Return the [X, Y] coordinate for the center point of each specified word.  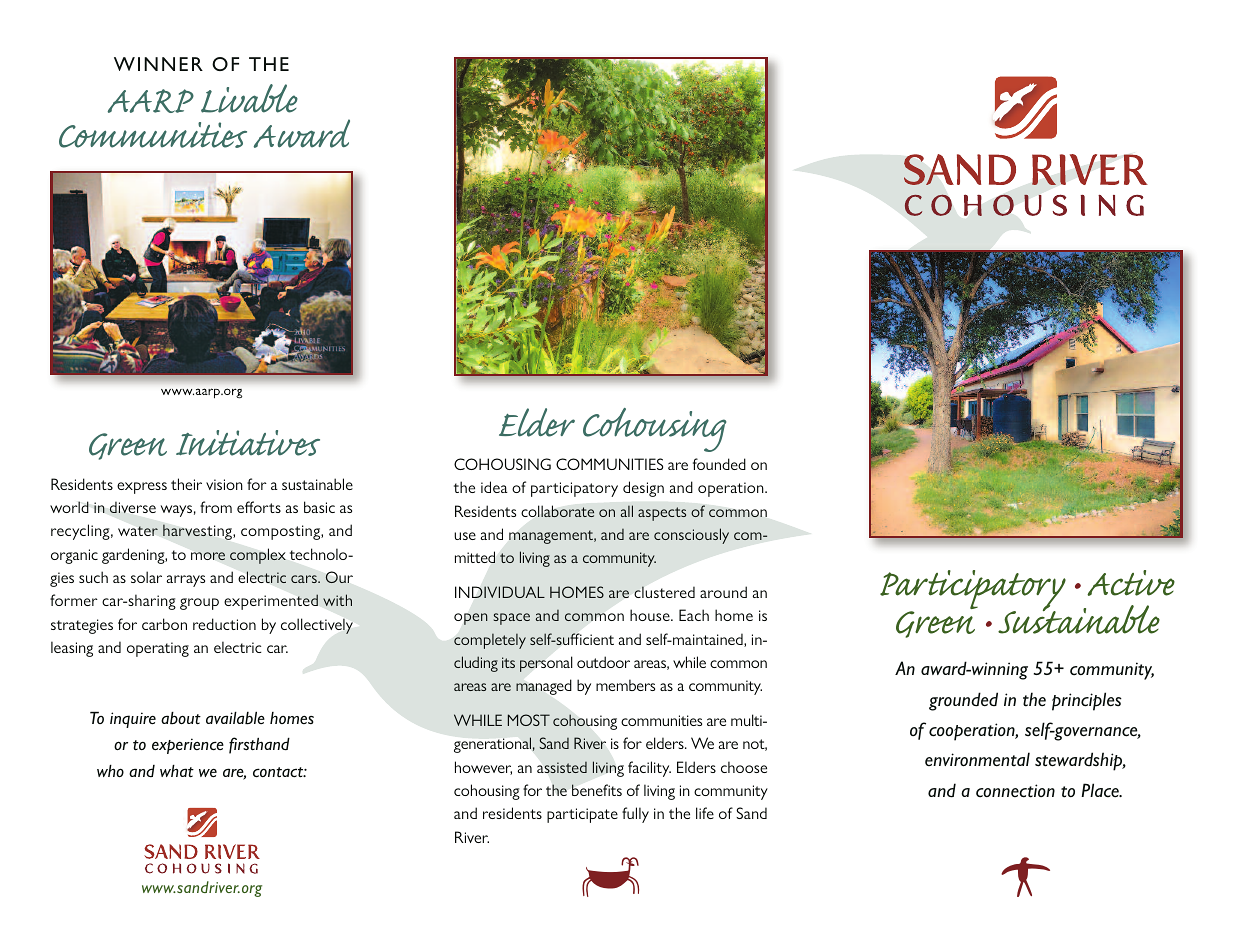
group [199, 604]
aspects [662, 514]
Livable [249, 98]
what [177, 771]
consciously [691, 536]
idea [494, 487]
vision [224, 484]
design [643, 489]
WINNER [158, 64]
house [651, 615]
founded [719, 464]
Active [1131, 583]
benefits [597, 790]
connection [1015, 791]
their [186, 484]
